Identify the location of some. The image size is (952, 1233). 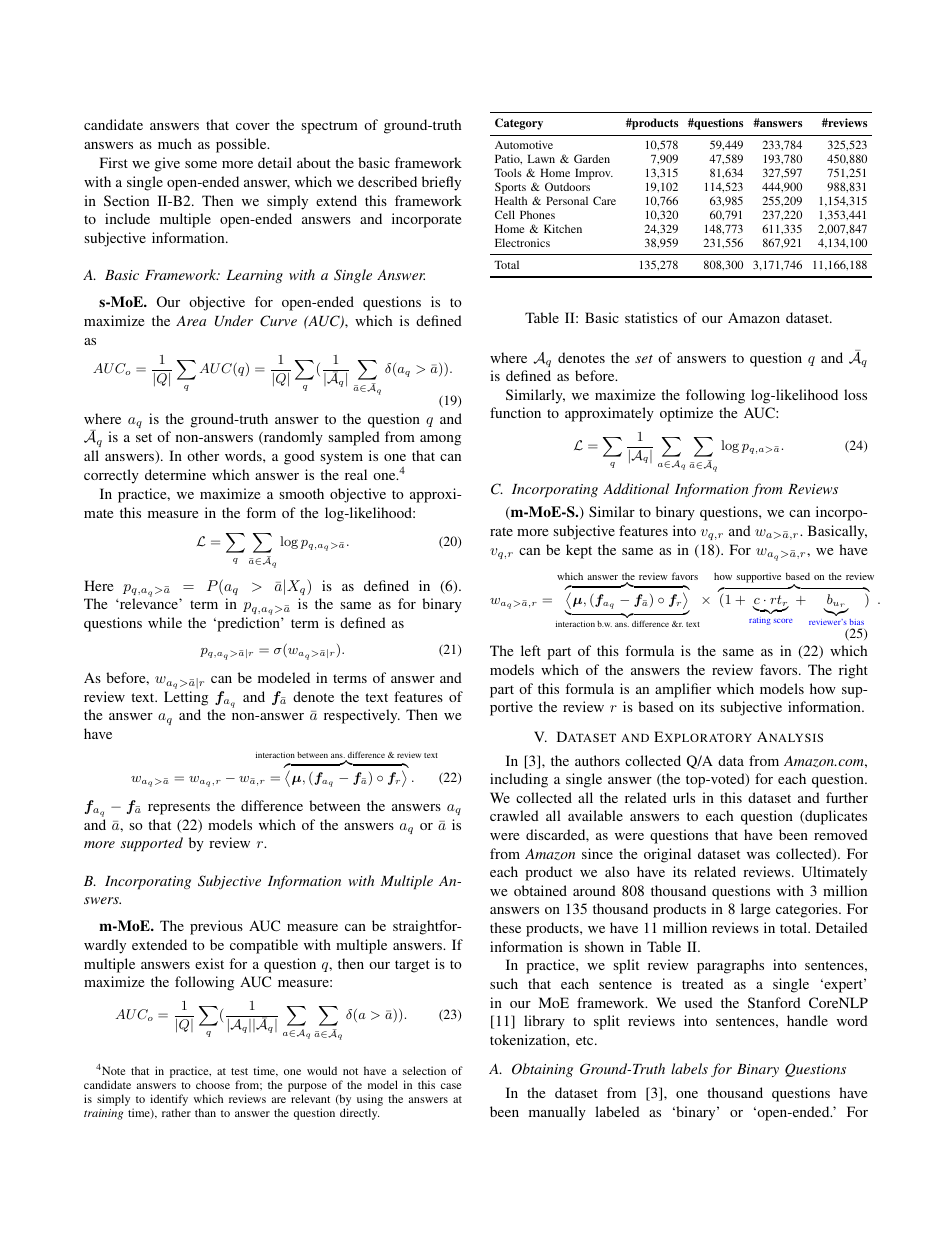
(201, 164).
